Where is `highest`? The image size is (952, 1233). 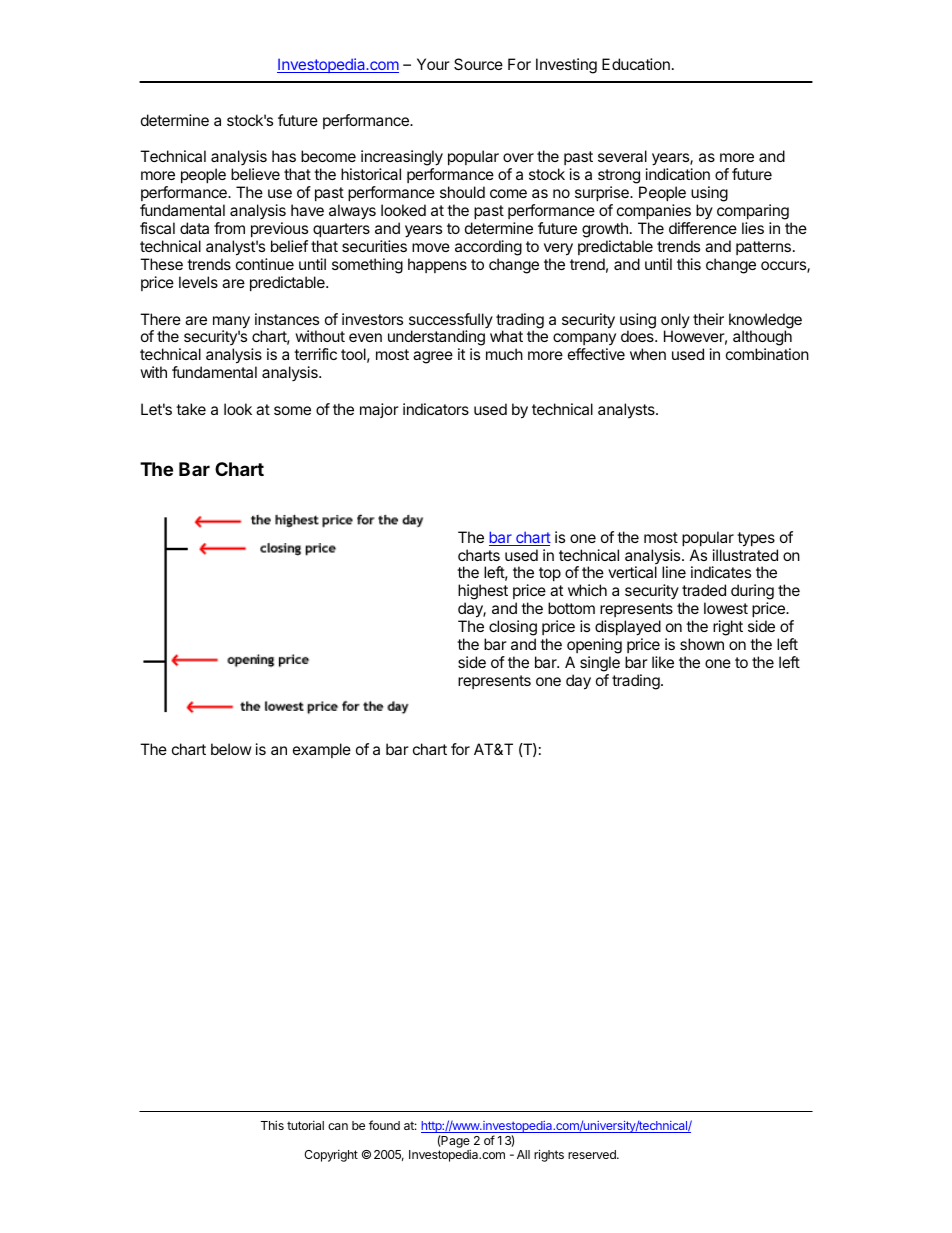
highest is located at coordinates (483, 593).
